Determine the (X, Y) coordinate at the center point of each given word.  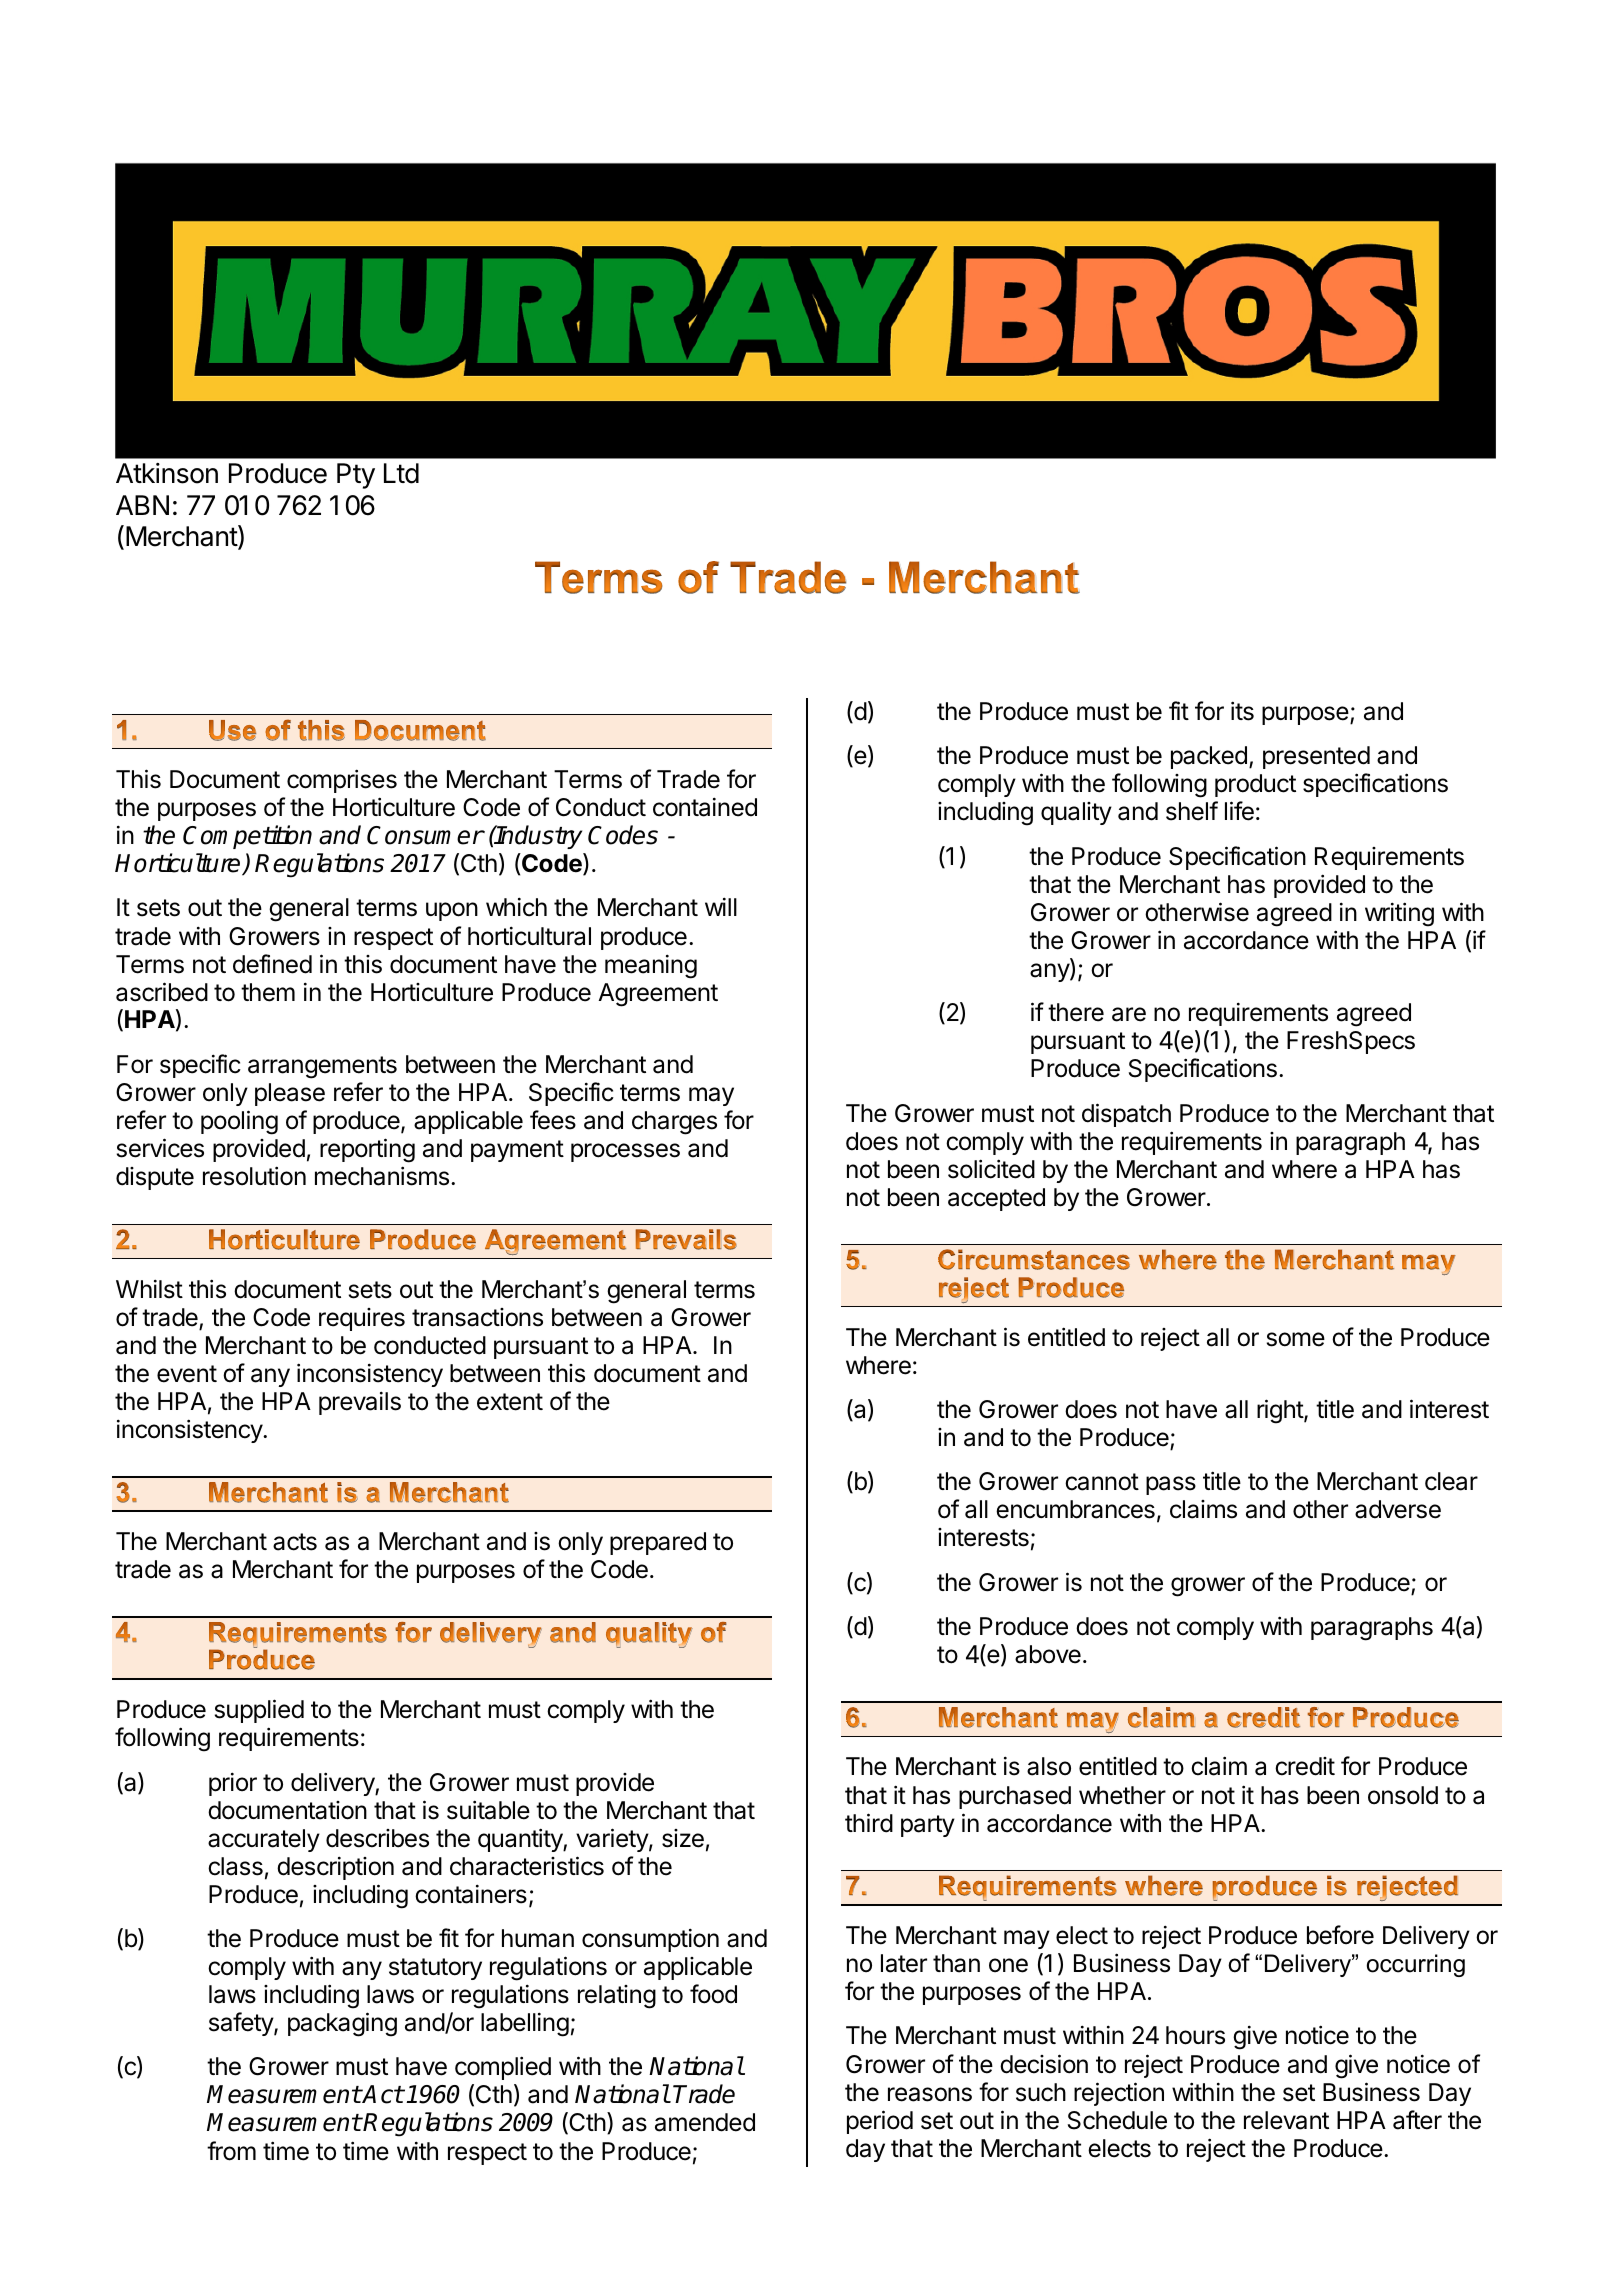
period (880, 2122)
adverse (1398, 1509)
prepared (658, 1543)
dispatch (1126, 1115)
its (1242, 711)
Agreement (658, 995)
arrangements (322, 1067)
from (231, 2151)
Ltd (401, 473)
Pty (356, 476)
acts (295, 1542)
